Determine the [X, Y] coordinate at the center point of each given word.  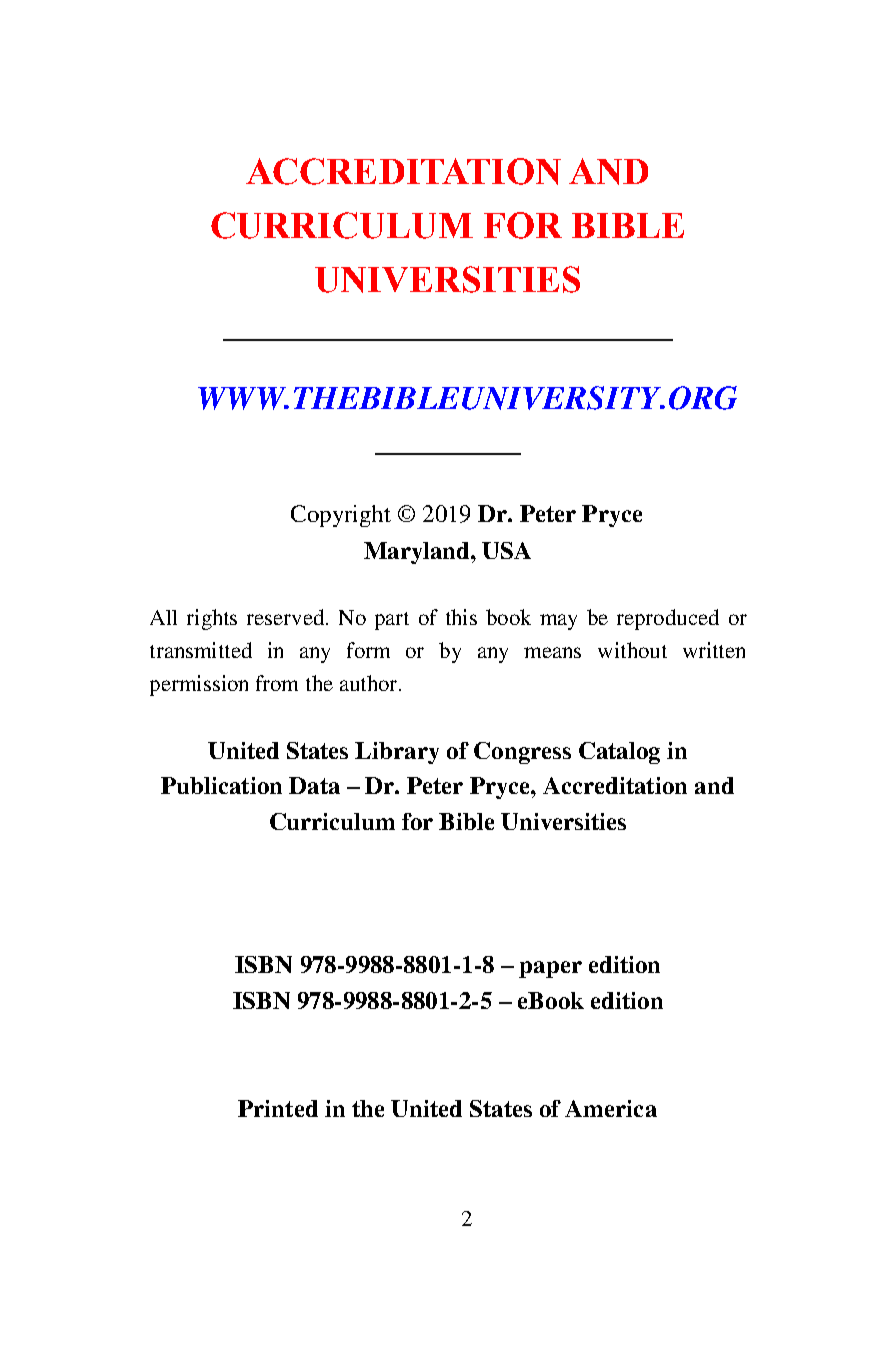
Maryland [418, 553]
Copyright [341, 516]
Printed [278, 1108]
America [611, 1108]
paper [550, 969]
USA [506, 550]
